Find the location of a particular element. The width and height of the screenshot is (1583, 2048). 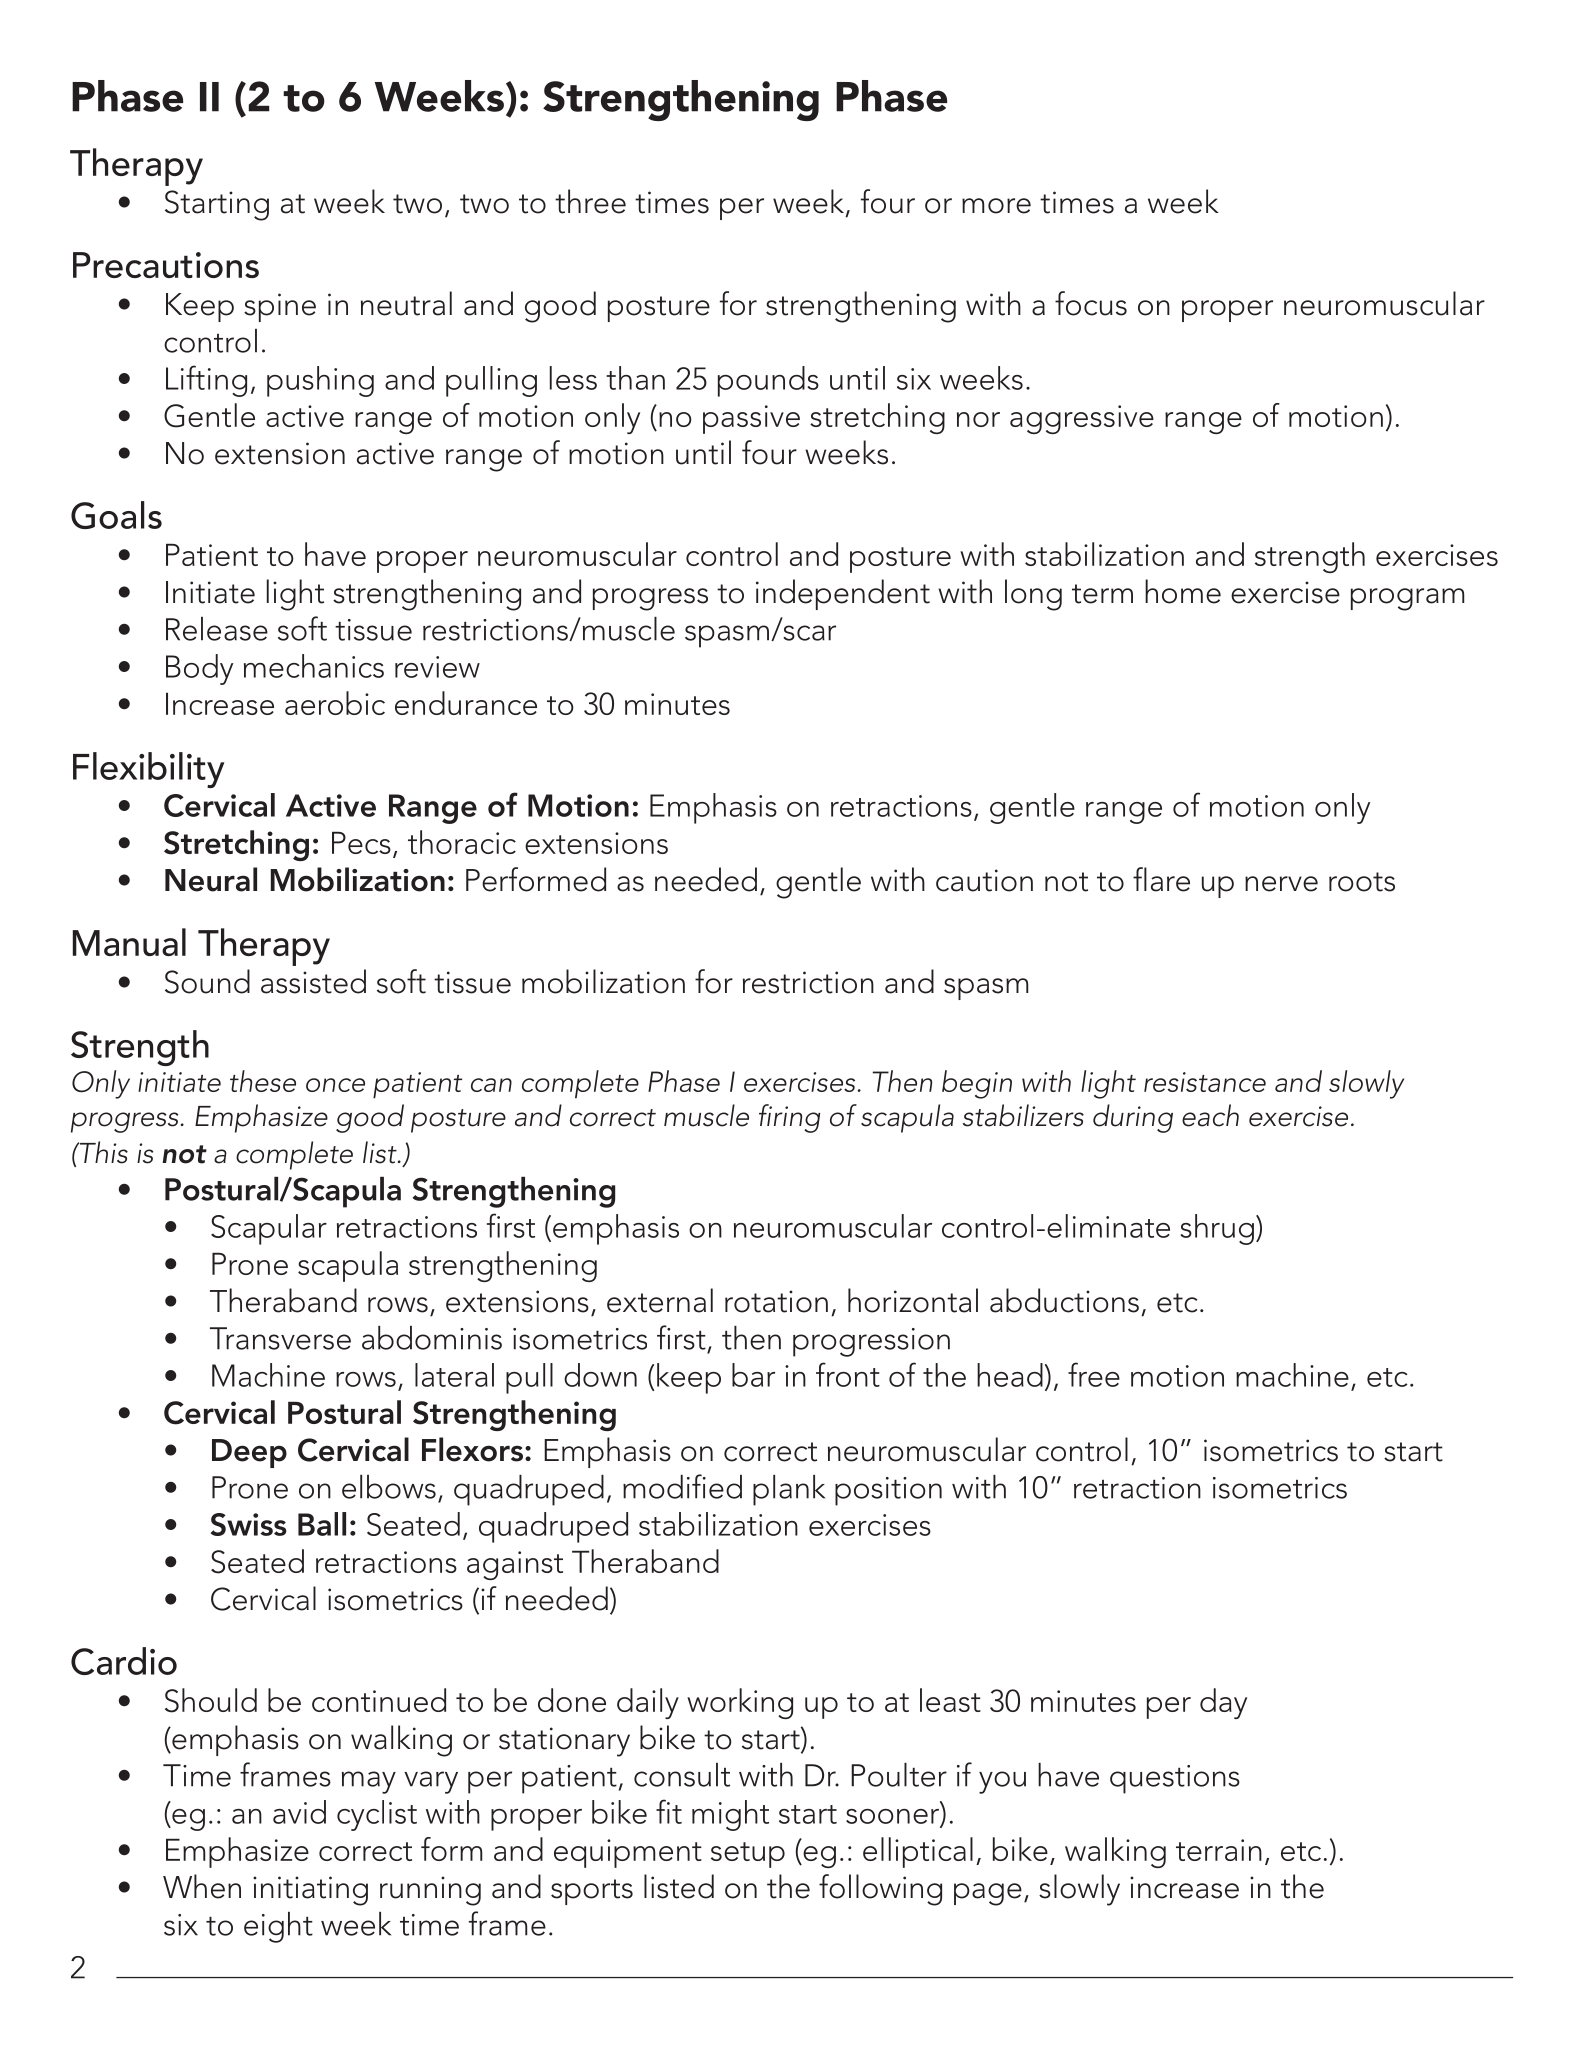

Transverse is located at coordinates (280, 1338).
